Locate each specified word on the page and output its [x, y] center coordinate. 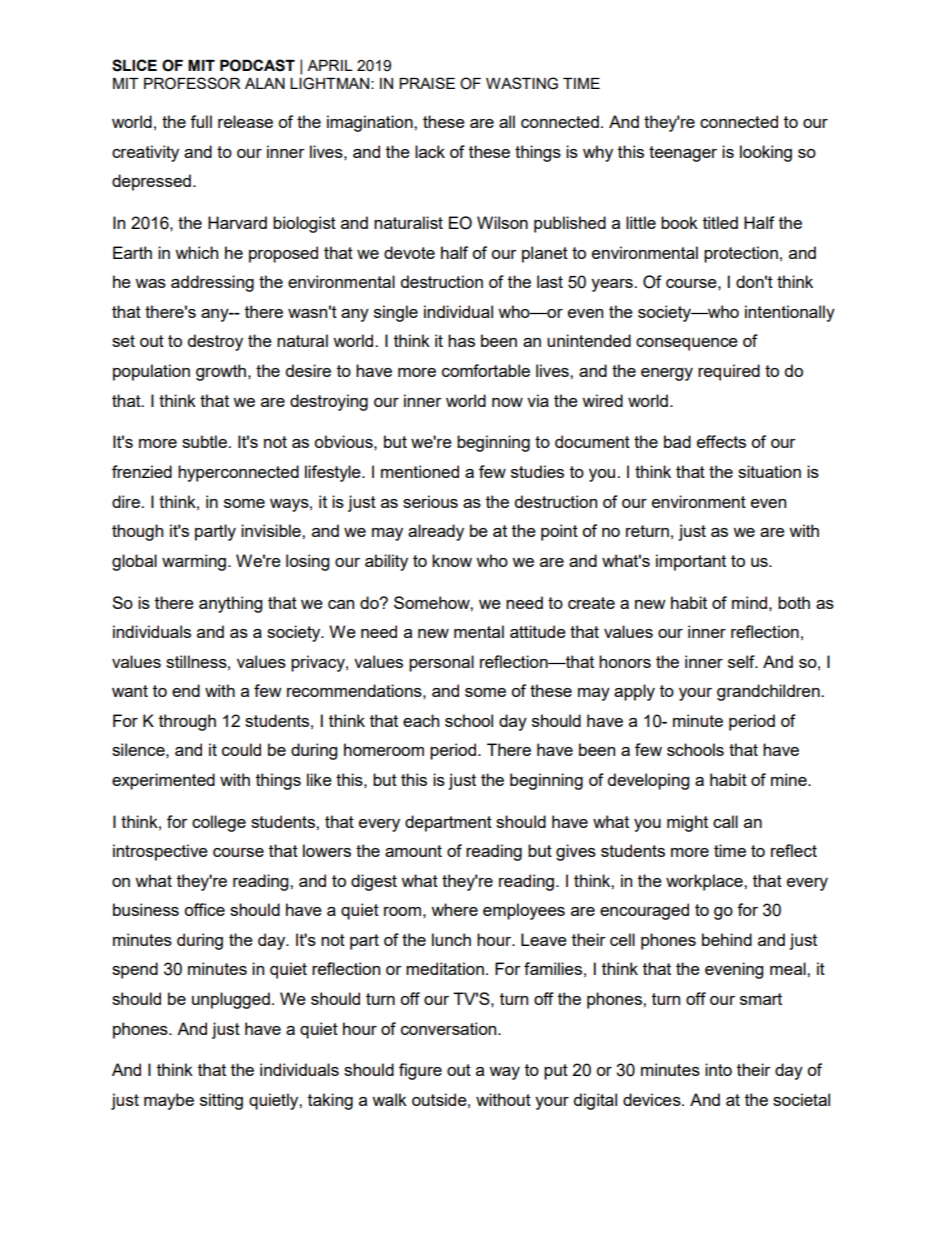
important [691, 562]
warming [195, 562]
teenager [683, 154]
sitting [221, 1101]
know [452, 560]
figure [420, 1071]
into [718, 1069]
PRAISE [427, 83]
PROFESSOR [192, 83]
